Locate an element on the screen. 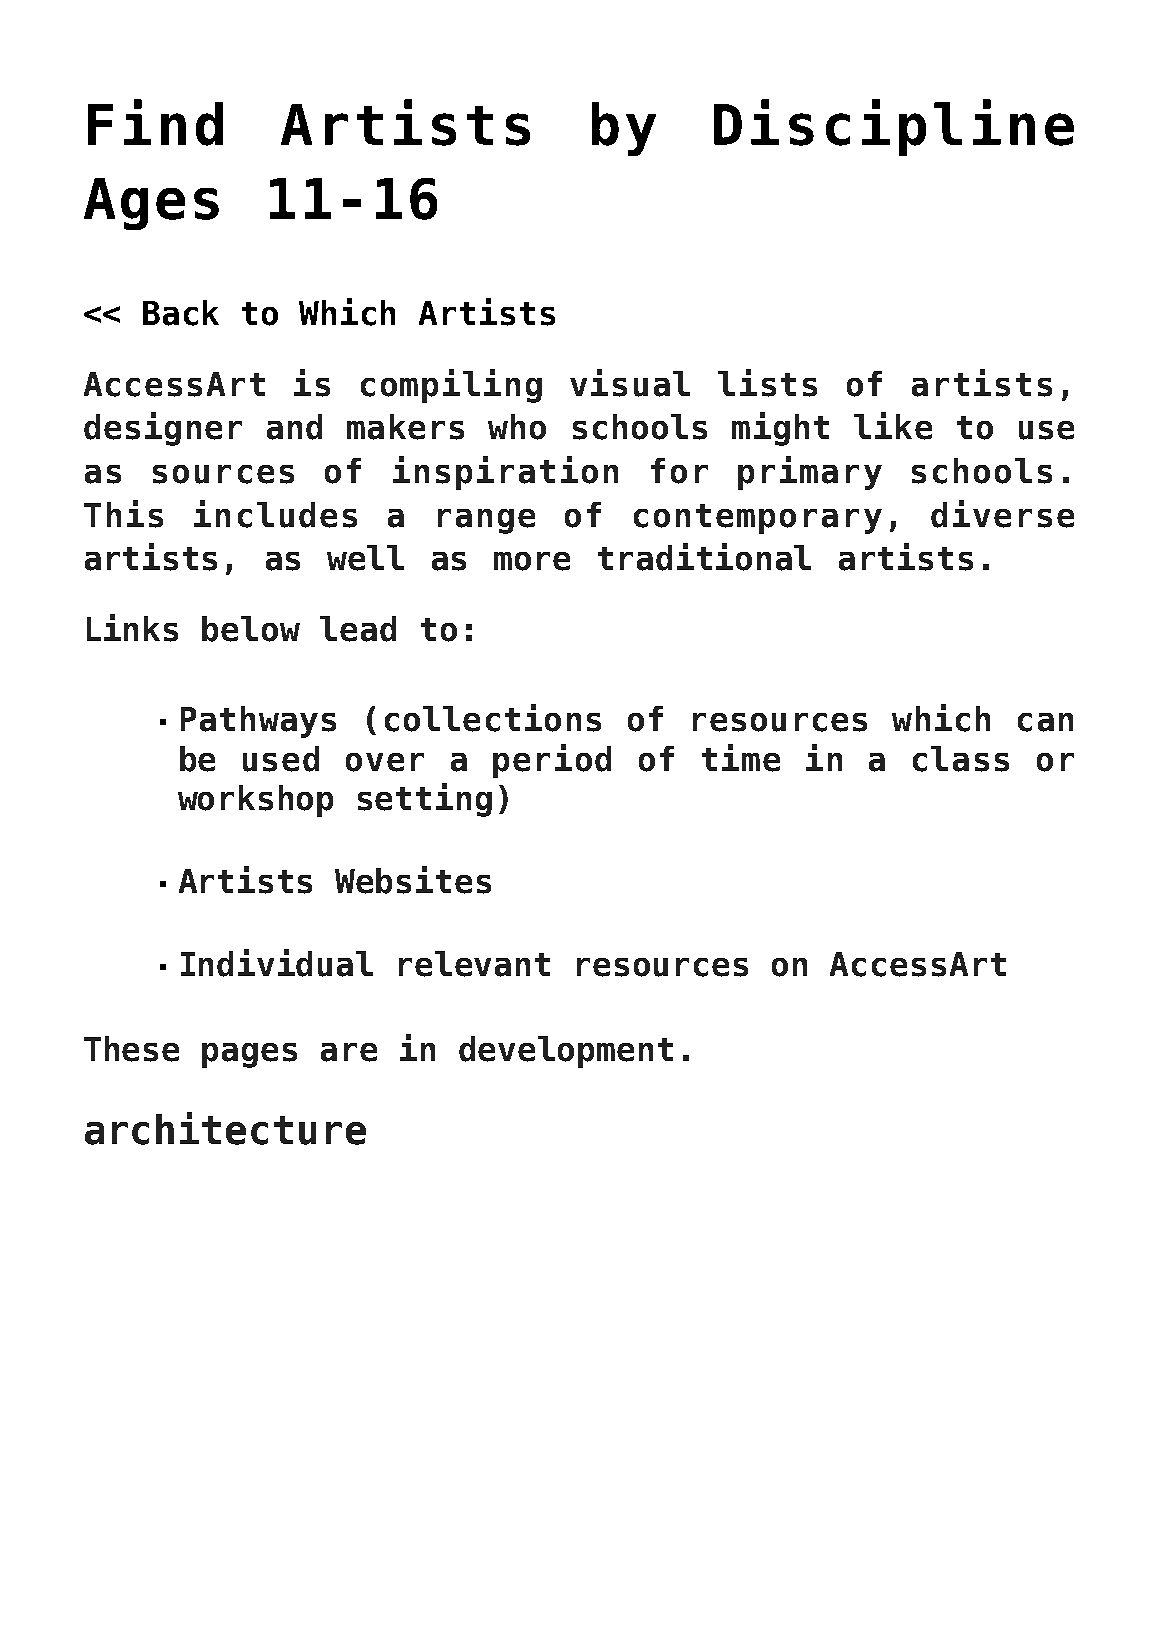 The height and width of the screenshot is (1640, 1159). like is located at coordinates (893, 426).
